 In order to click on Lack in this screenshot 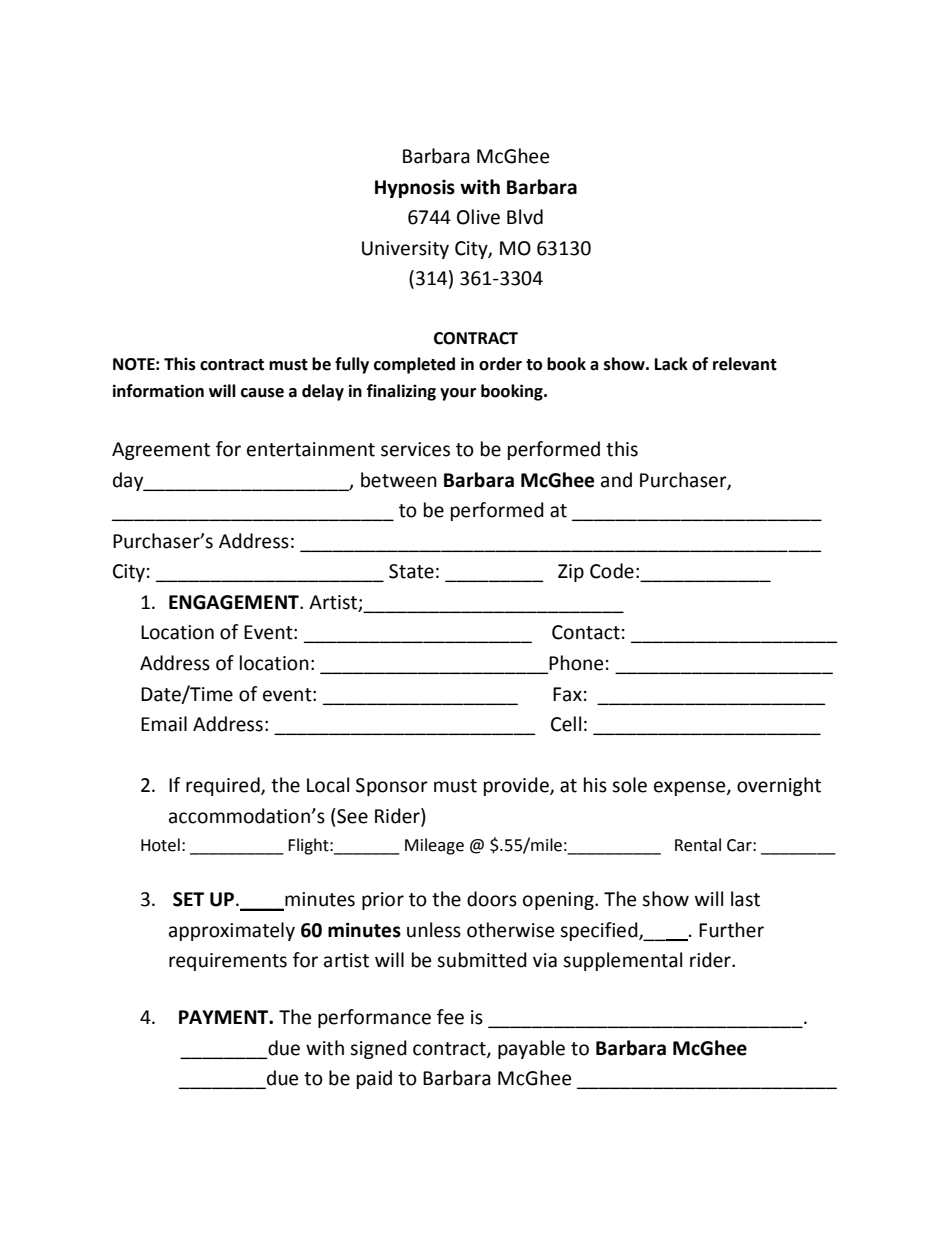, I will do `click(671, 364)`.
